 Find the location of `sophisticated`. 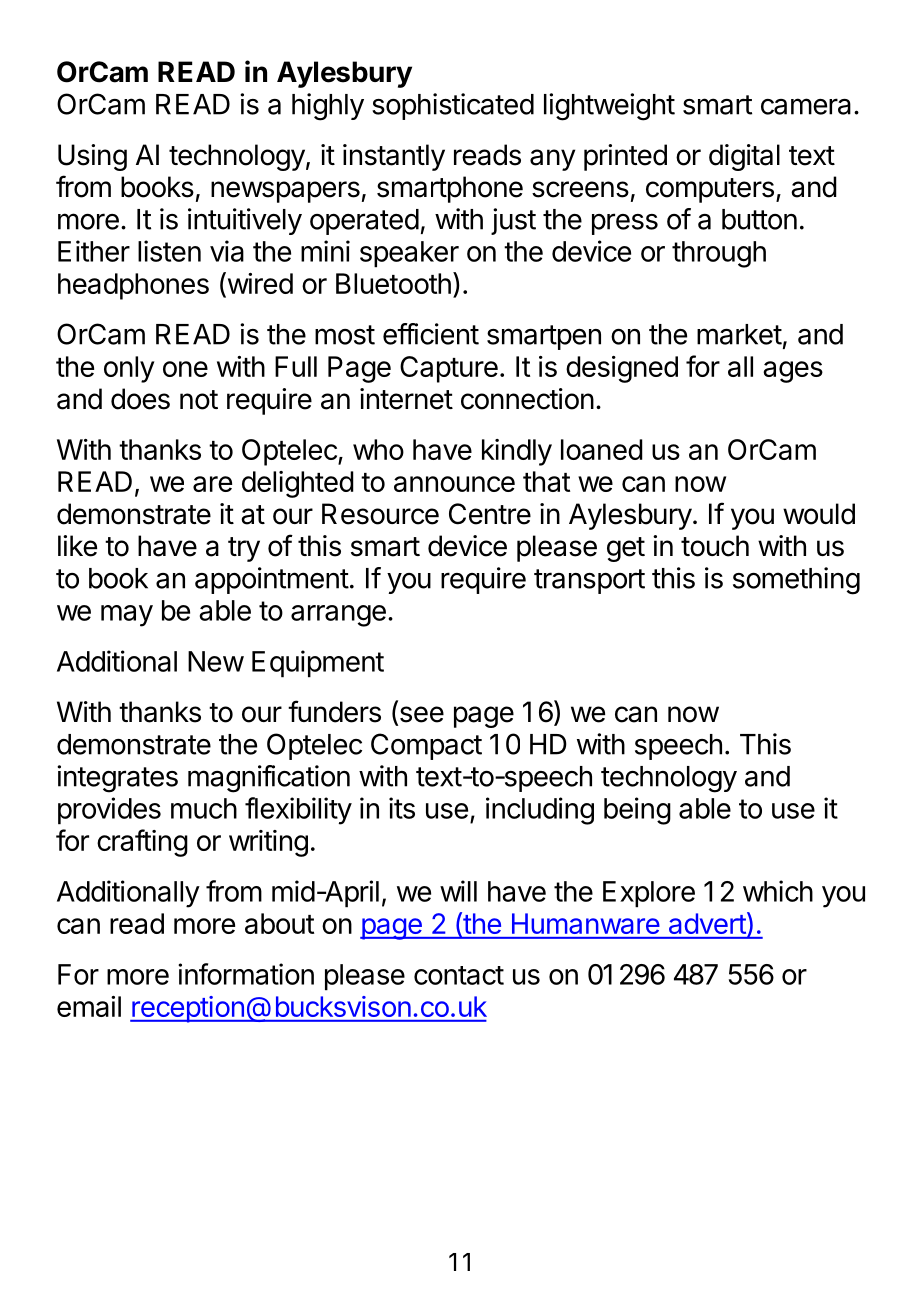

sophisticated is located at coordinates (453, 106).
